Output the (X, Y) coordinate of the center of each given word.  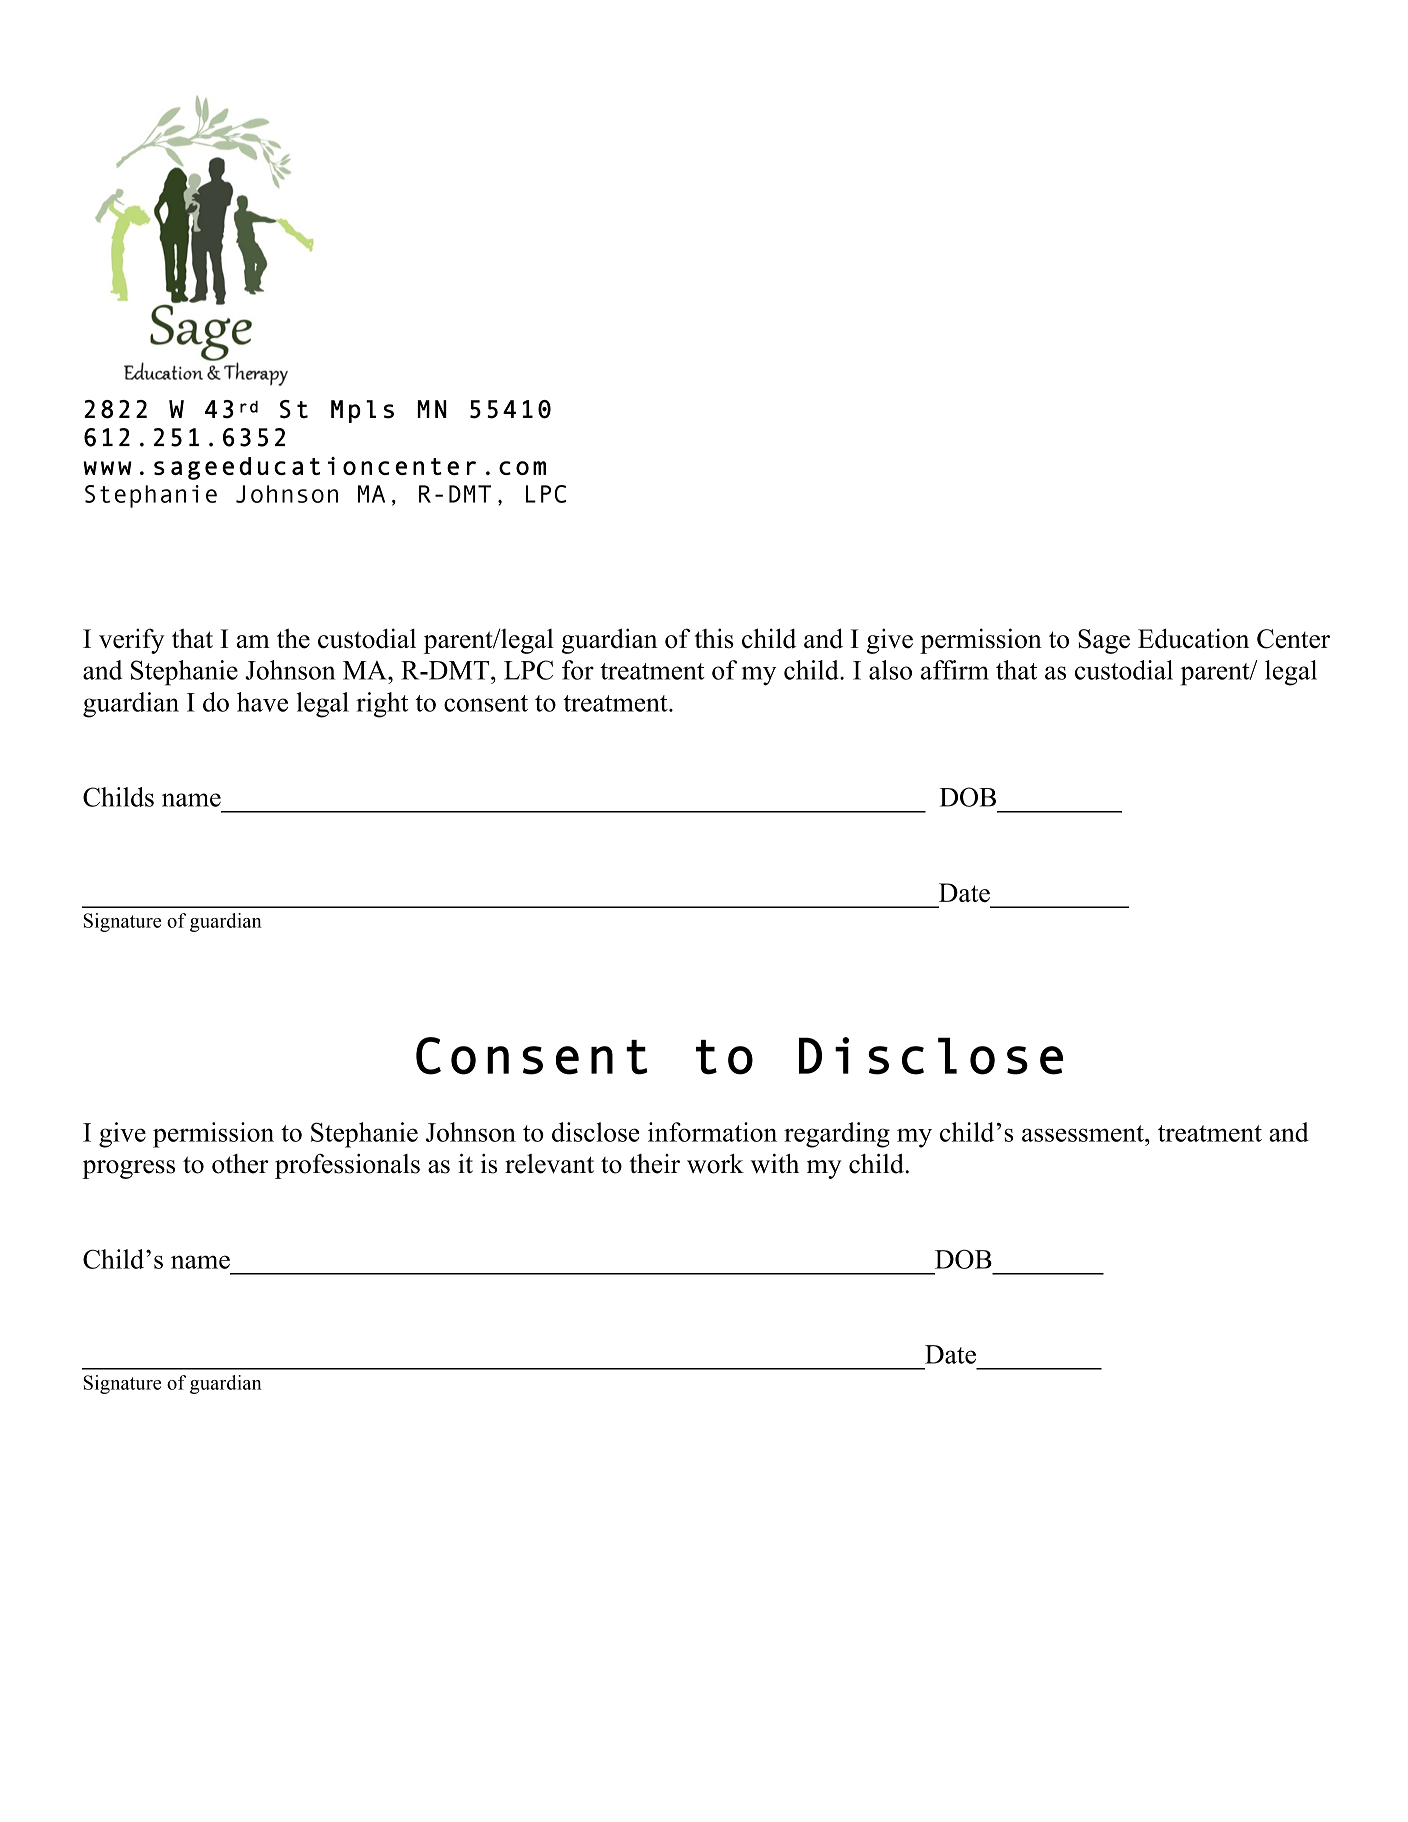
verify (132, 641)
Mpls (362, 411)
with (775, 1163)
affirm (955, 670)
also (890, 670)
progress (128, 1169)
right (382, 705)
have (262, 702)
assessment (1084, 1133)
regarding (837, 1135)
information (712, 1132)
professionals (347, 1166)
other (240, 1164)
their (654, 1164)
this (714, 638)
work (715, 1164)
